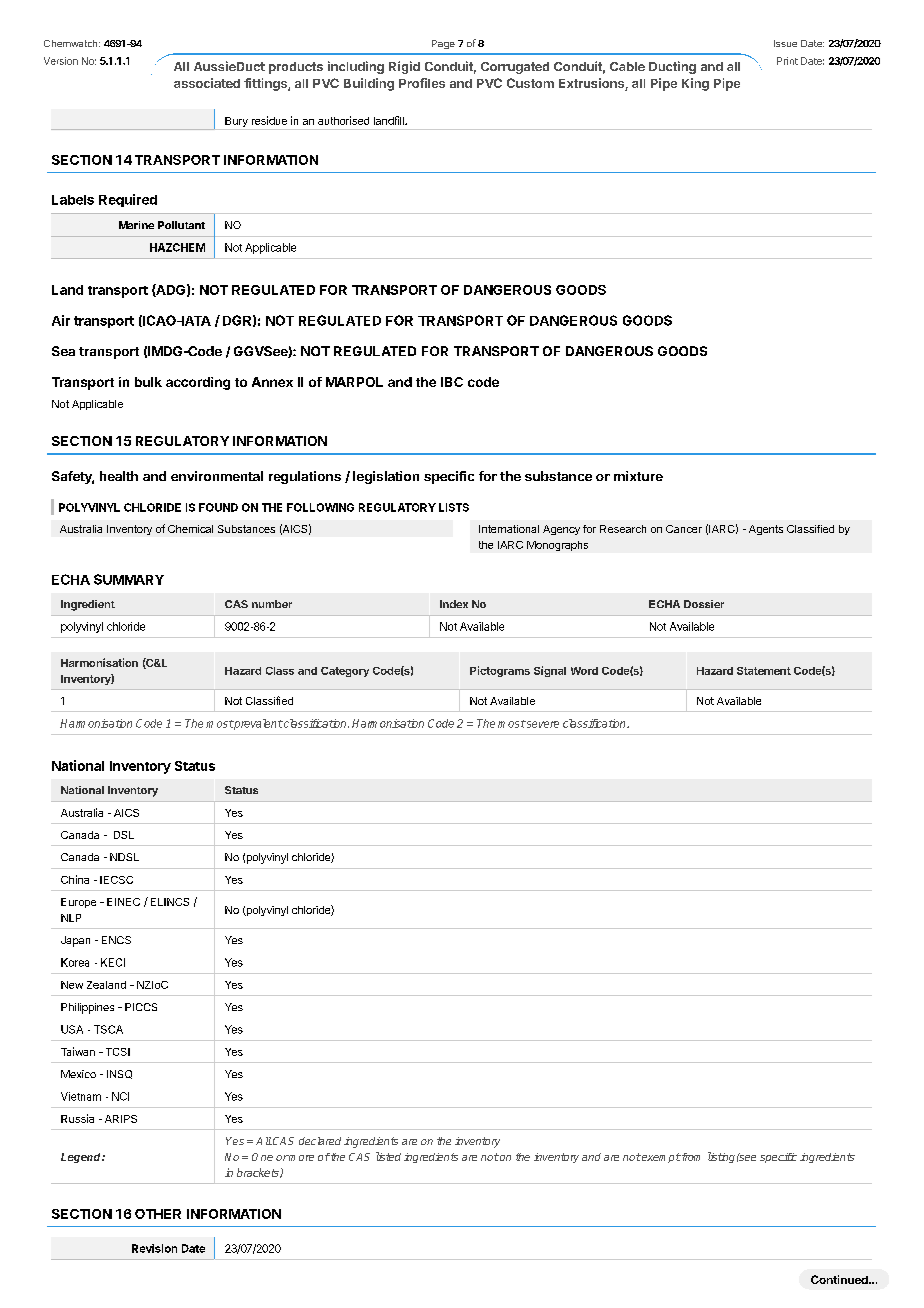 This screenshot has width=924, height=1308. I want to click on Statement, so click(764, 671).
